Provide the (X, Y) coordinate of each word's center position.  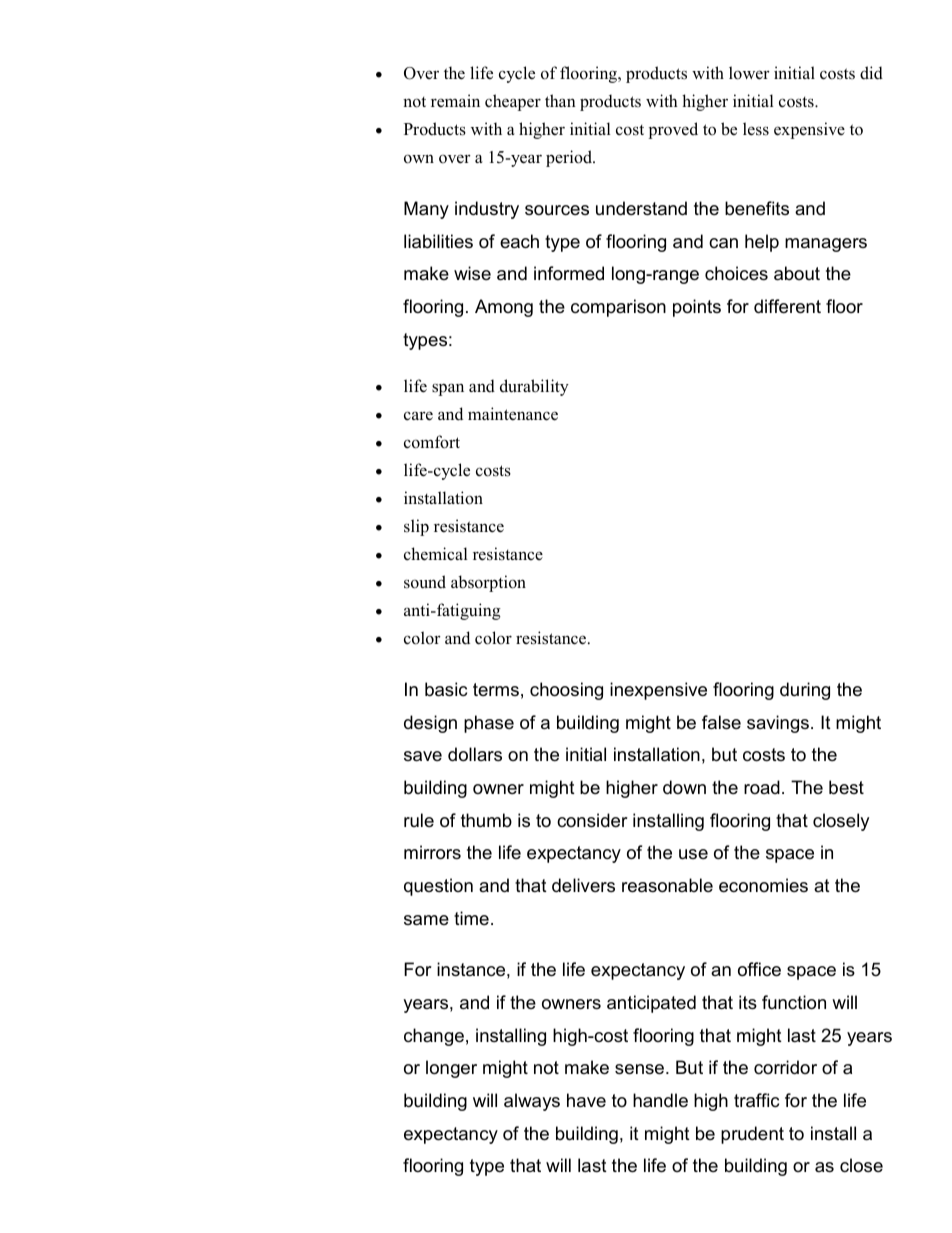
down (684, 787)
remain (455, 101)
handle (660, 1100)
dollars (475, 754)
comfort (432, 442)
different (787, 306)
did (871, 73)
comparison (618, 308)
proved (673, 130)
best (846, 787)
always (532, 1102)
